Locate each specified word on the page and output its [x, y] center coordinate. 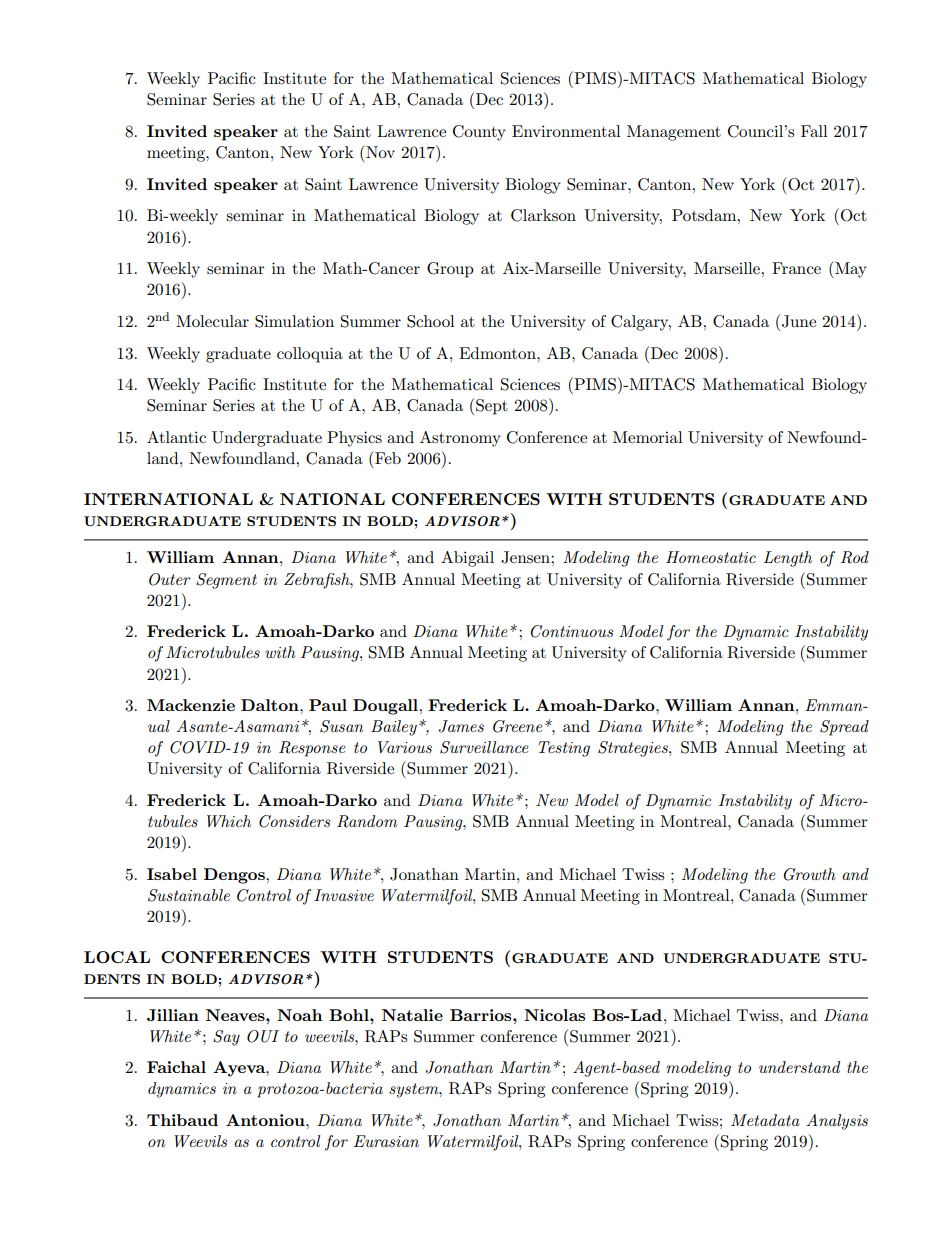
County [479, 133]
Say [226, 1038]
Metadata [765, 1120]
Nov [379, 151]
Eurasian [386, 1141]
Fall [814, 131]
